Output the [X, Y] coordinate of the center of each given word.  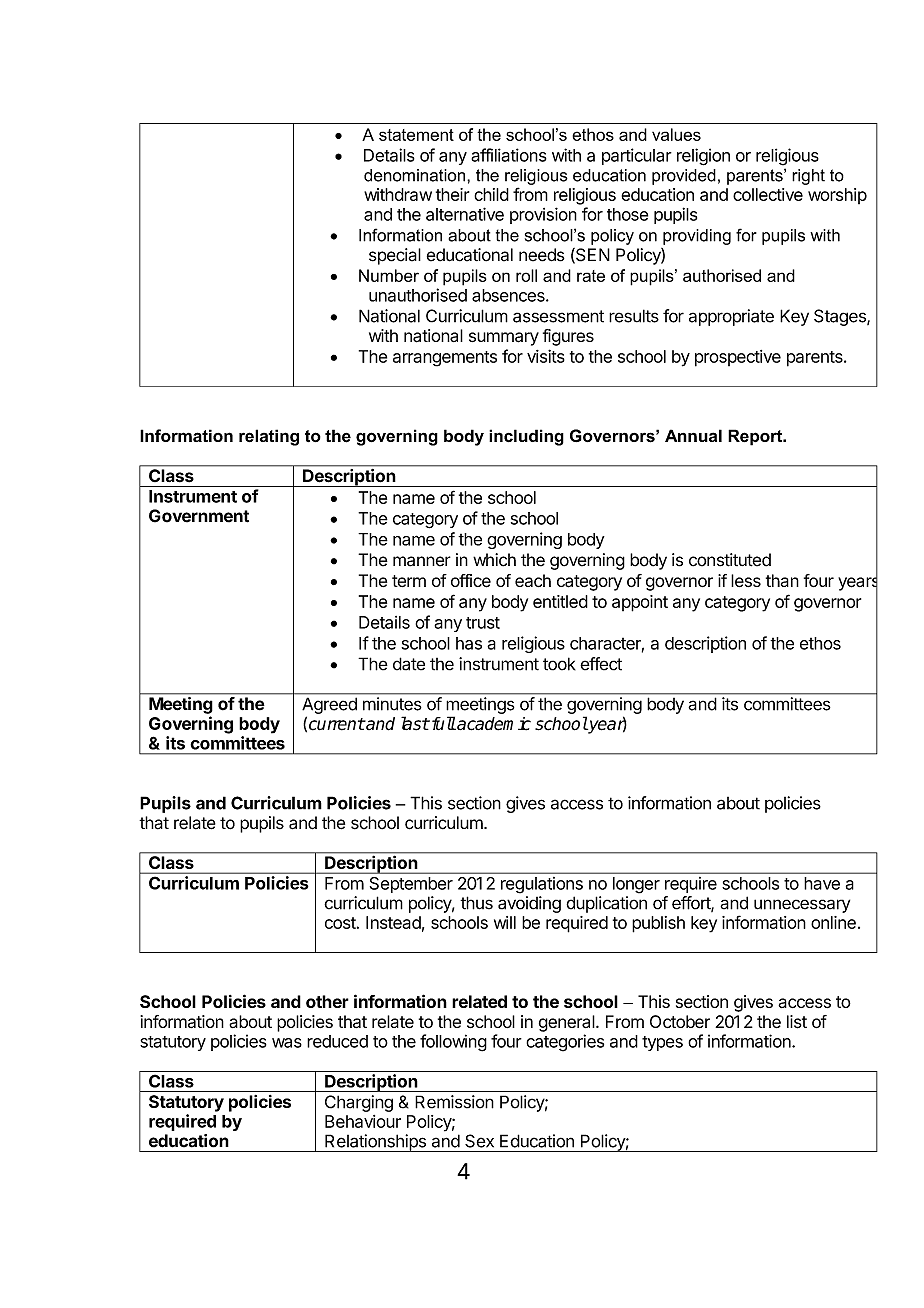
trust [483, 623]
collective [768, 194]
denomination [416, 175]
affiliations [509, 155]
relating [269, 437]
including [526, 437]
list [797, 1022]
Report [756, 437]
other [327, 1001]
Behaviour [363, 1121]
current [337, 724]
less [746, 580]
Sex [479, 1141]
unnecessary [802, 906]
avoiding [529, 904]
